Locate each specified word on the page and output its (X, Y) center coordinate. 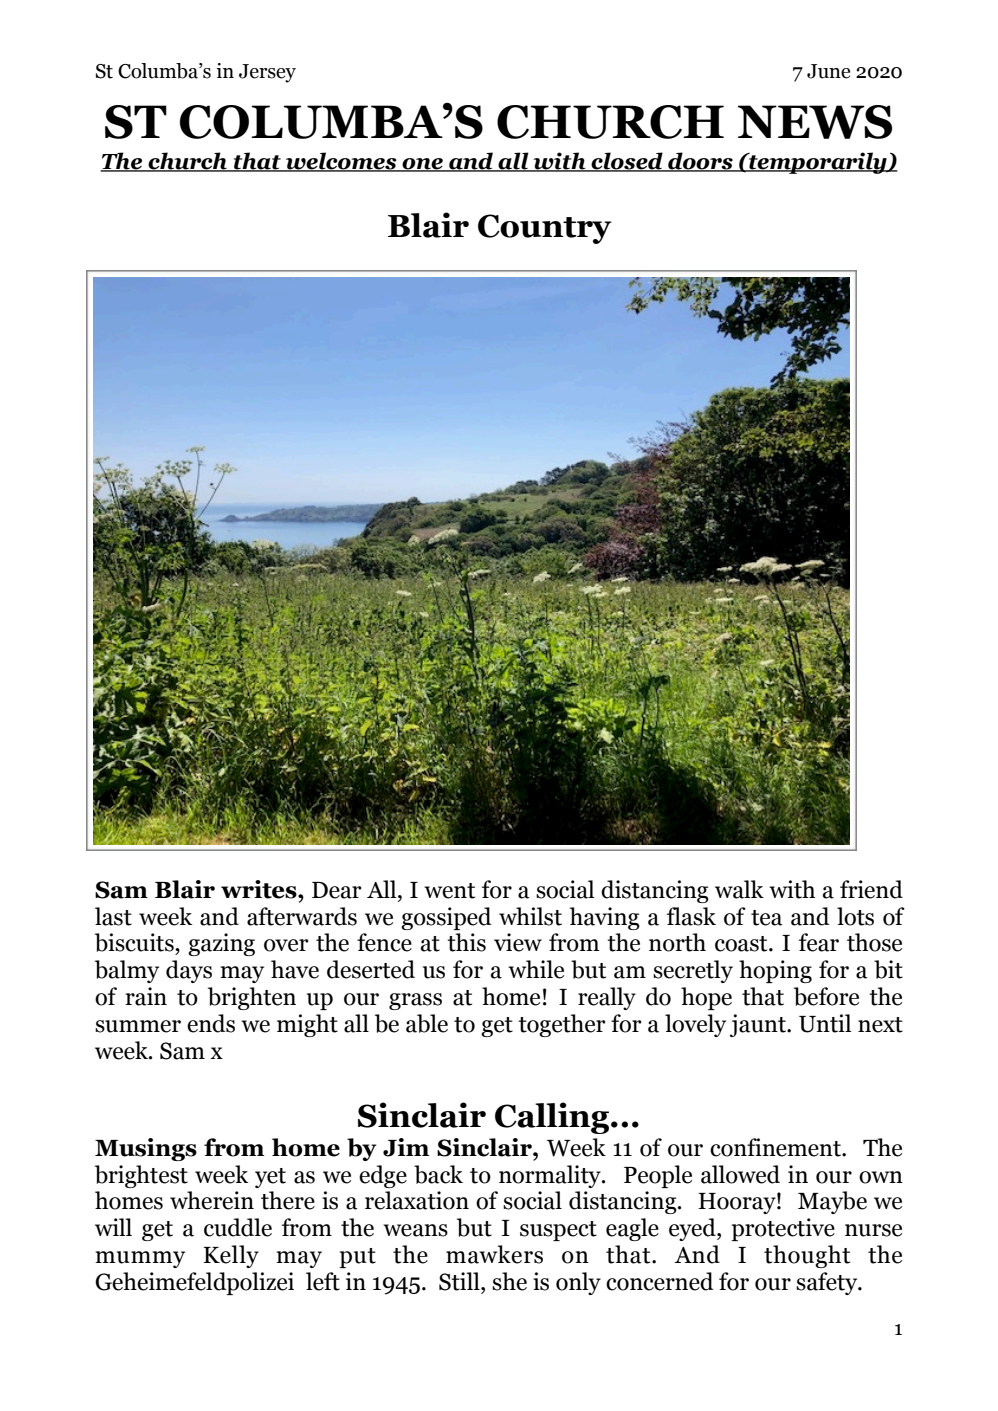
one (423, 165)
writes (260, 889)
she (509, 1281)
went (449, 891)
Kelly (231, 1256)
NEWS (815, 122)
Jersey (267, 73)
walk (739, 889)
